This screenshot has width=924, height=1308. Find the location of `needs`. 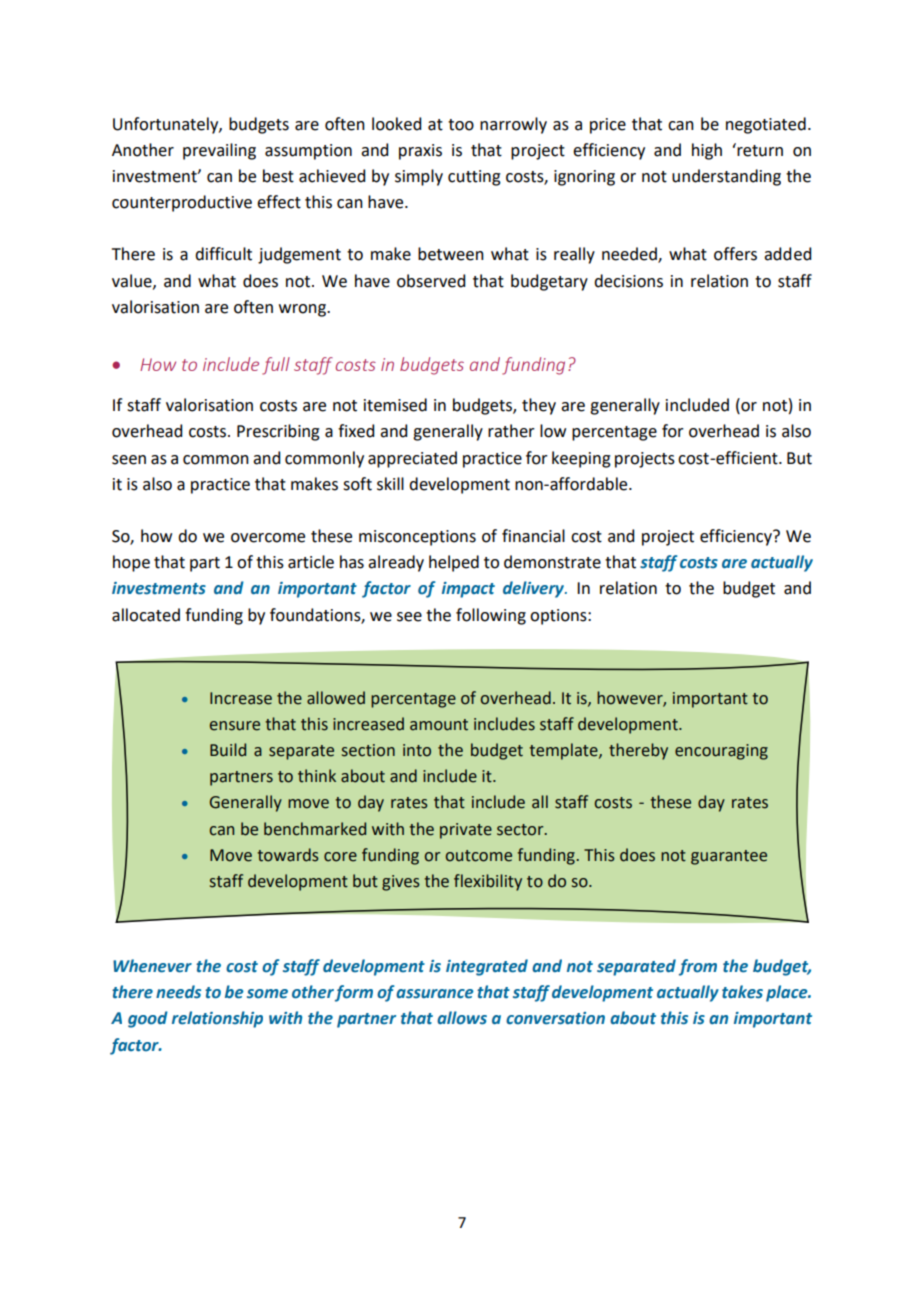

needs is located at coordinates (178, 992).
